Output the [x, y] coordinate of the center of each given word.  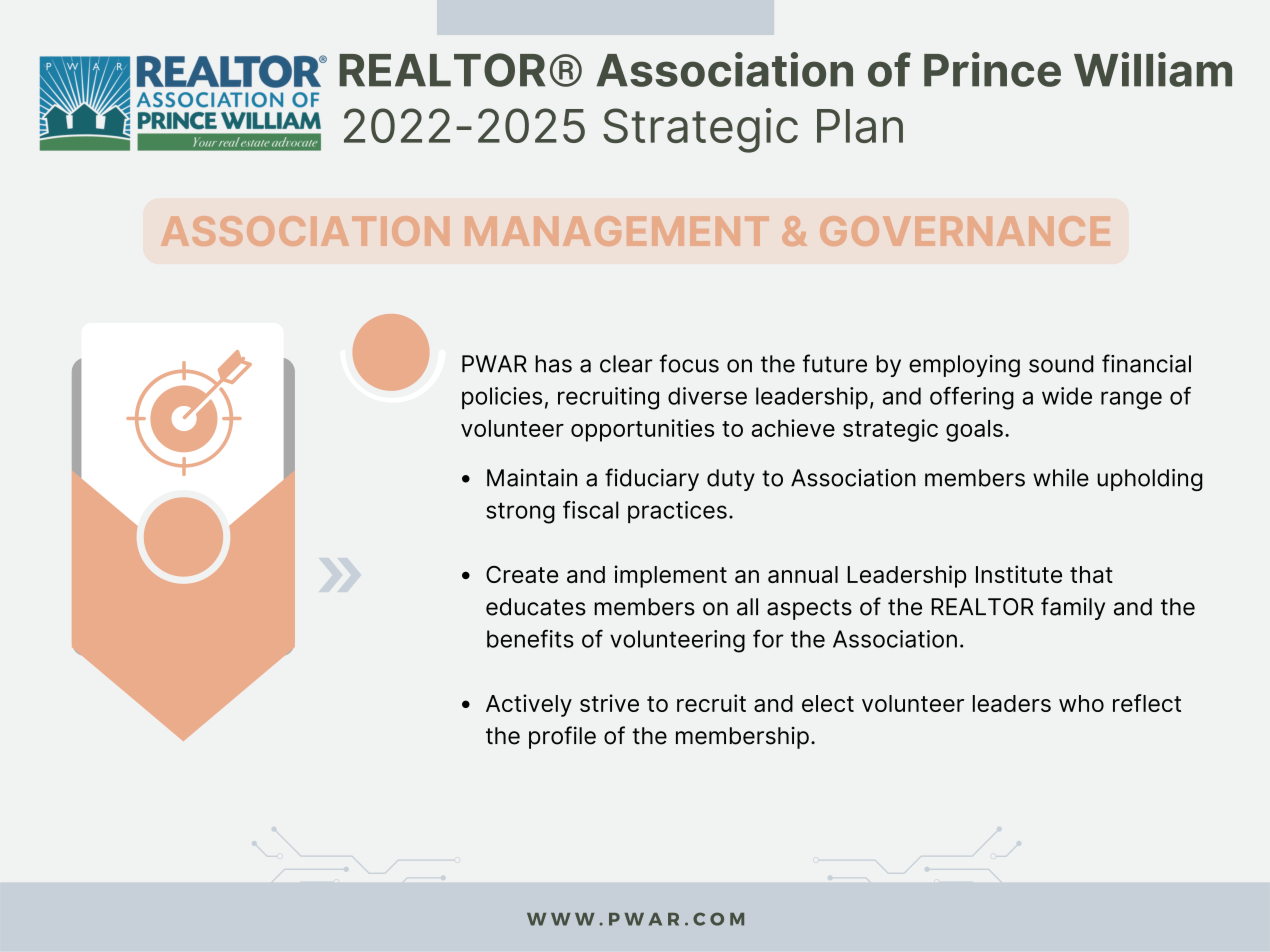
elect [828, 703]
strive [609, 703]
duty [731, 480]
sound [1061, 364]
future [835, 363]
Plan [860, 126]
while [1061, 478]
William [1153, 69]
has [553, 364]
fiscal [591, 510]
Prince [992, 69]
